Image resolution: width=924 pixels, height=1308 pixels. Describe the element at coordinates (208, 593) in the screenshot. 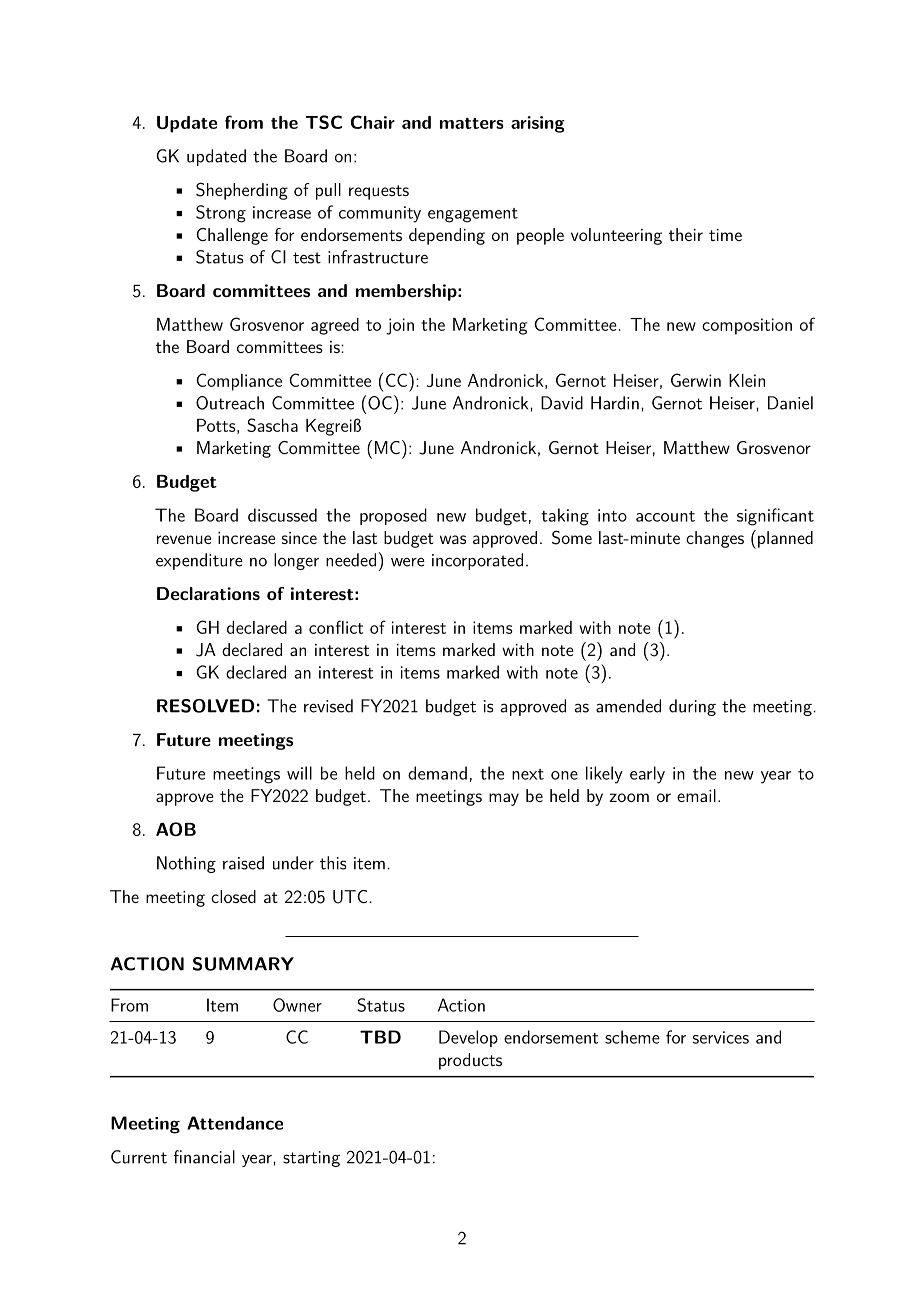

I see `Declarations` at that location.
